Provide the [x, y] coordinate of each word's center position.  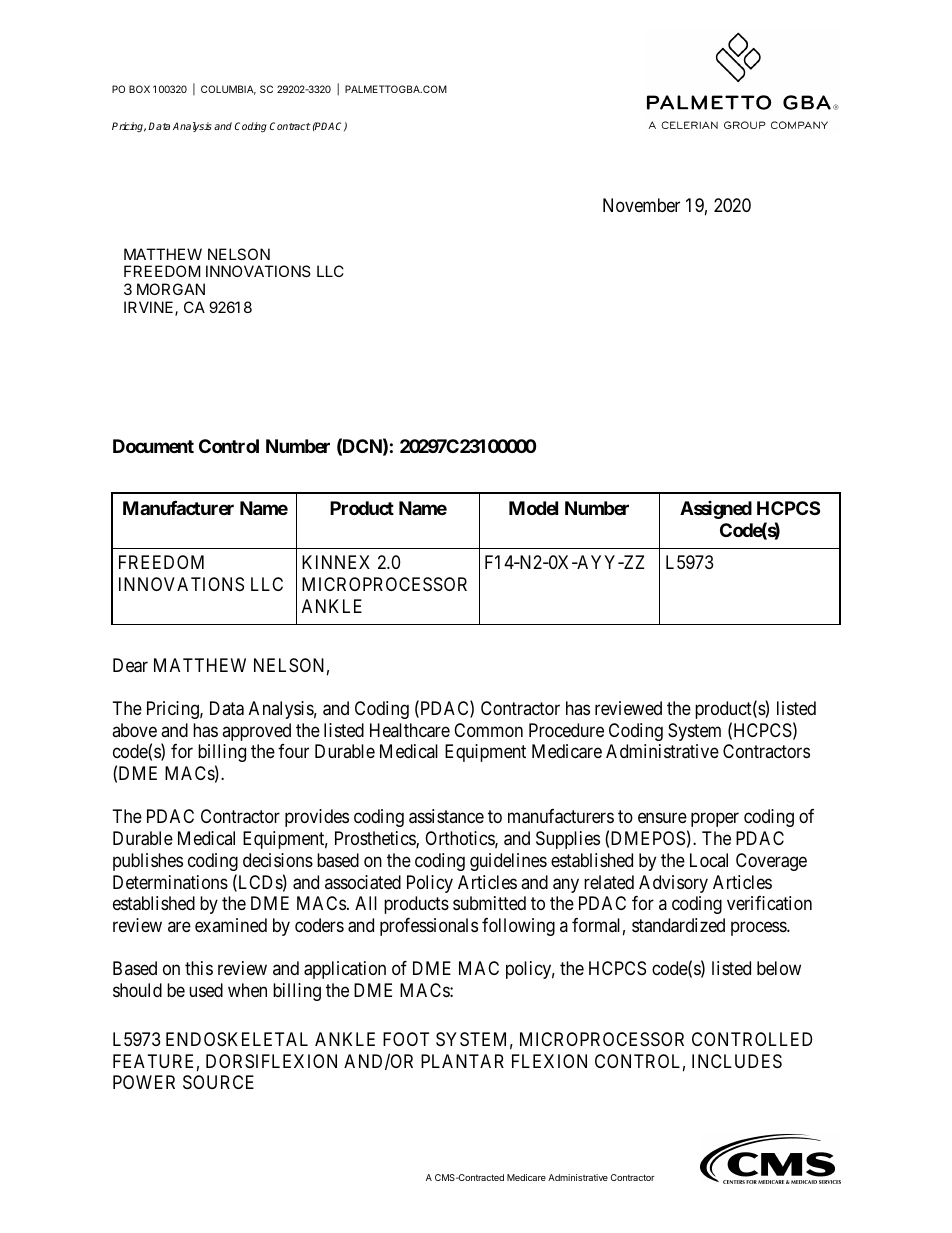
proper [715, 820]
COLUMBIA [228, 90]
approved [256, 732]
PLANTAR [462, 1061]
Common [488, 730]
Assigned [716, 510]
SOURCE [218, 1082]
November [641, 205]
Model [533, 508]
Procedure [566, 730]
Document [153, 446]
